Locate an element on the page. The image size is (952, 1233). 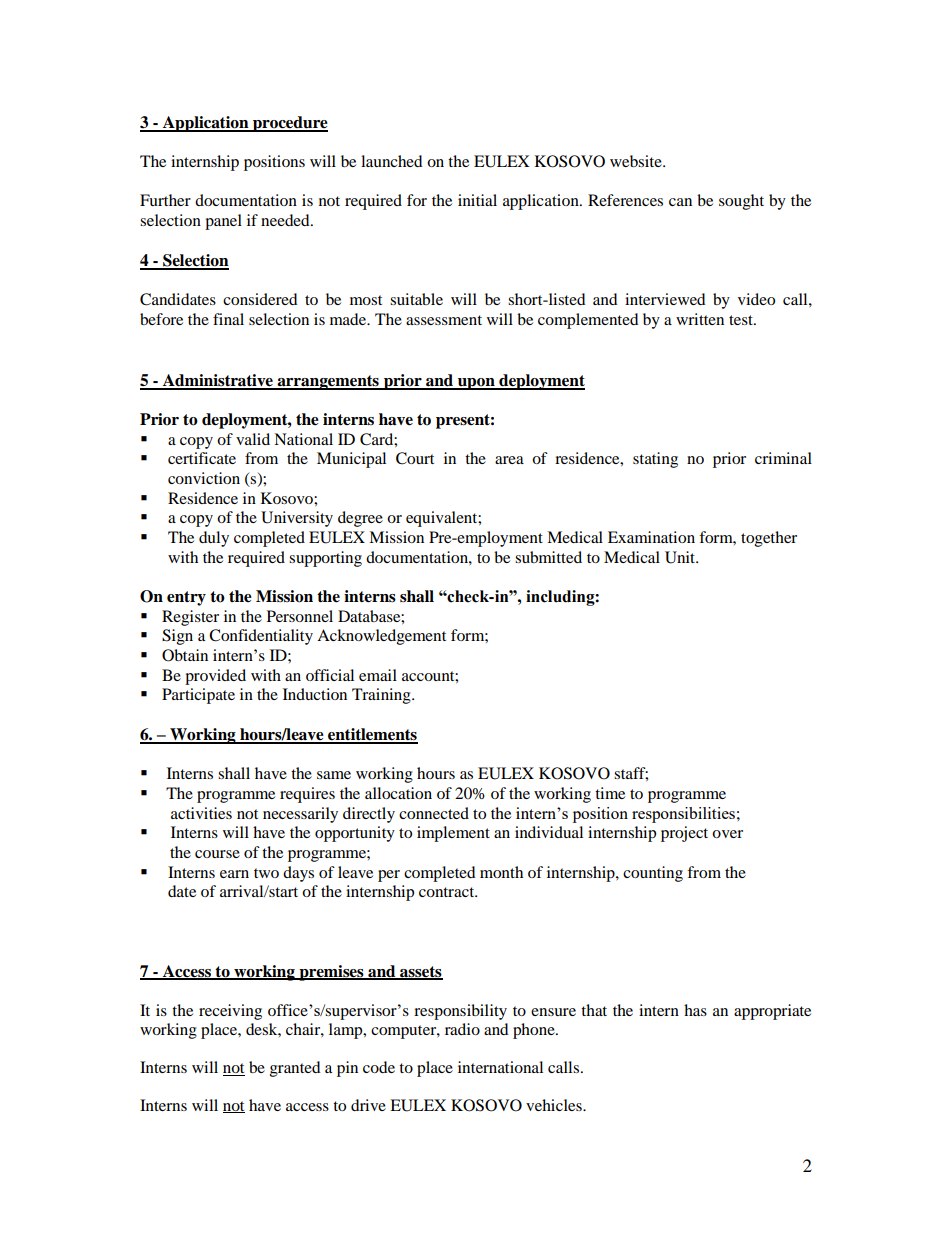
sought is located at coordinates (741, 202).
